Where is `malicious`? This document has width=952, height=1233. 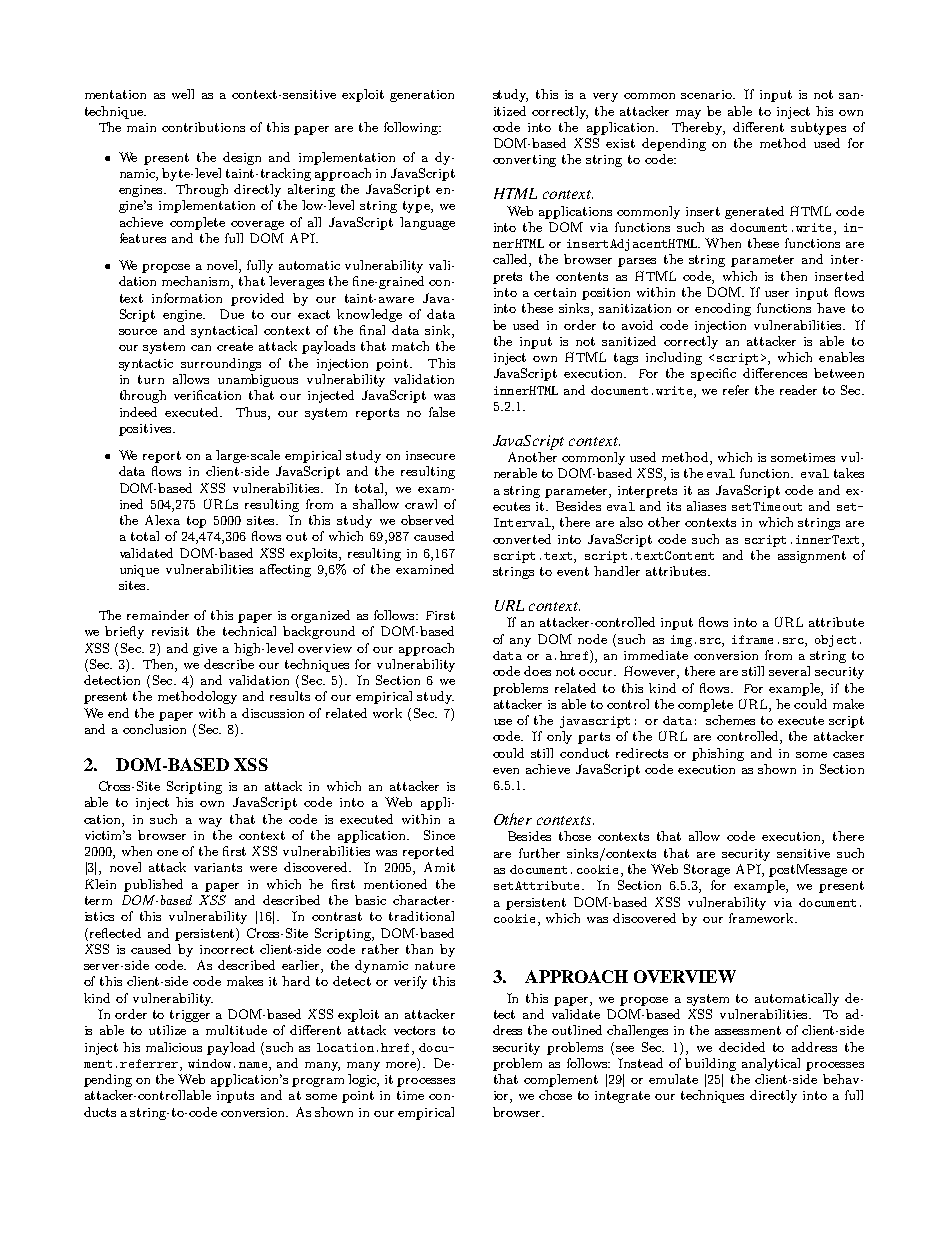 malicious is located at coordinates (174, 1047).
